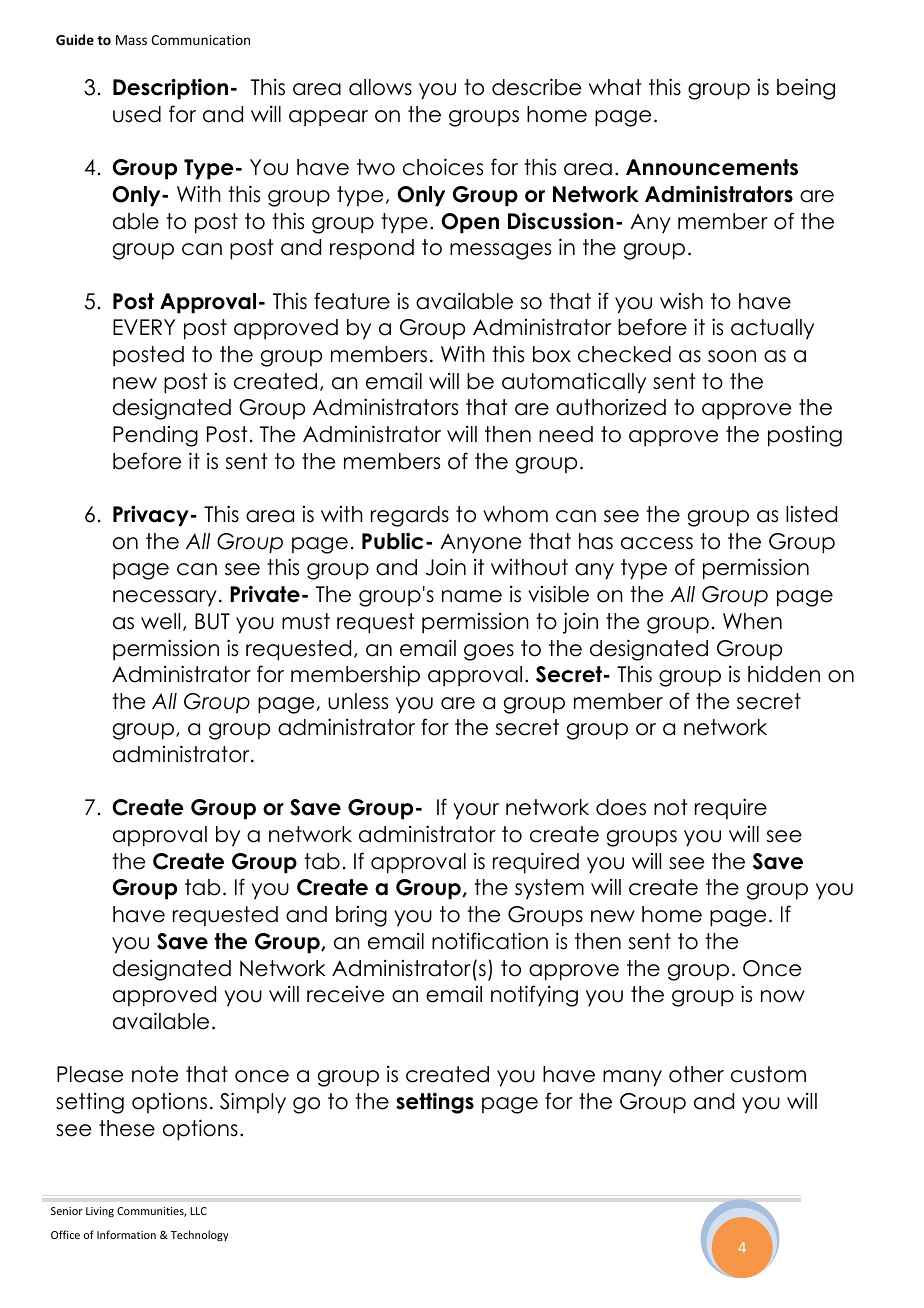 This page has height=1308, width=924. Describe the element at coordinates (160, 621) in the page. I see `well` at that location.
